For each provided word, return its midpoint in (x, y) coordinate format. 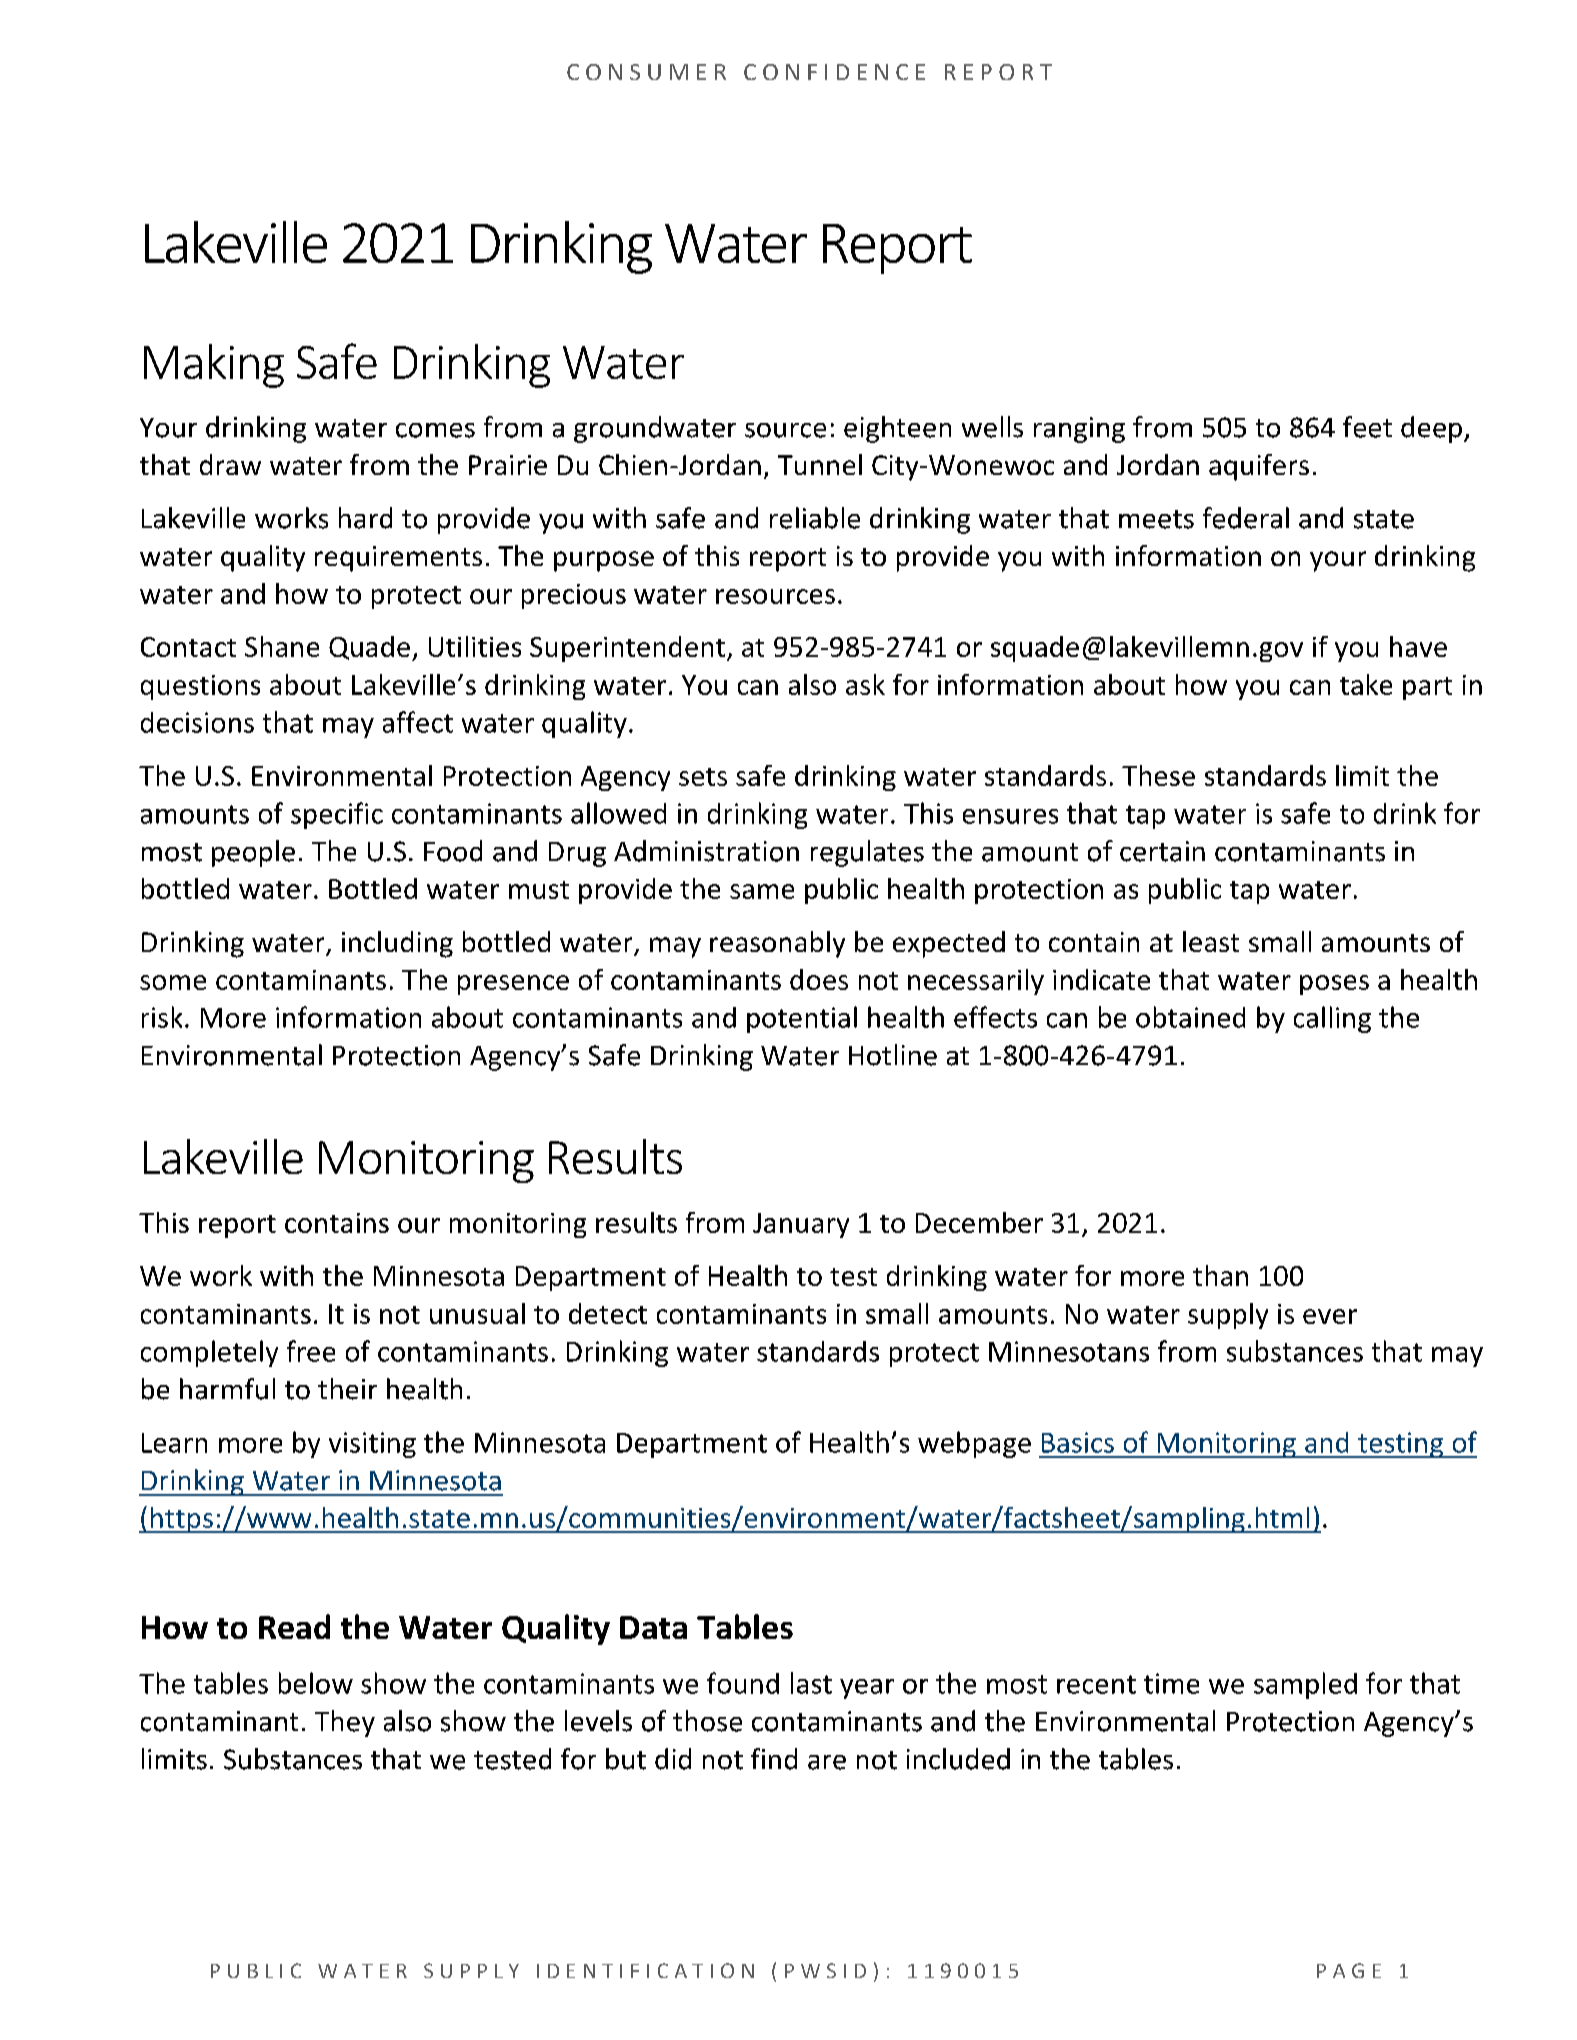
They (345, 1723)
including (397, 944)
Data (653, 1627)
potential (802, 1019)
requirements (398, 559)
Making (214, 366)
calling (1332, 1019)
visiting (372, 1445)
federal (1246, 518)
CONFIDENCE (834, 72)
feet (1367, 427)
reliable (815, 518)
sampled (1305, 1685)
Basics (1078, 1442)
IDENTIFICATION (645, 1970)
